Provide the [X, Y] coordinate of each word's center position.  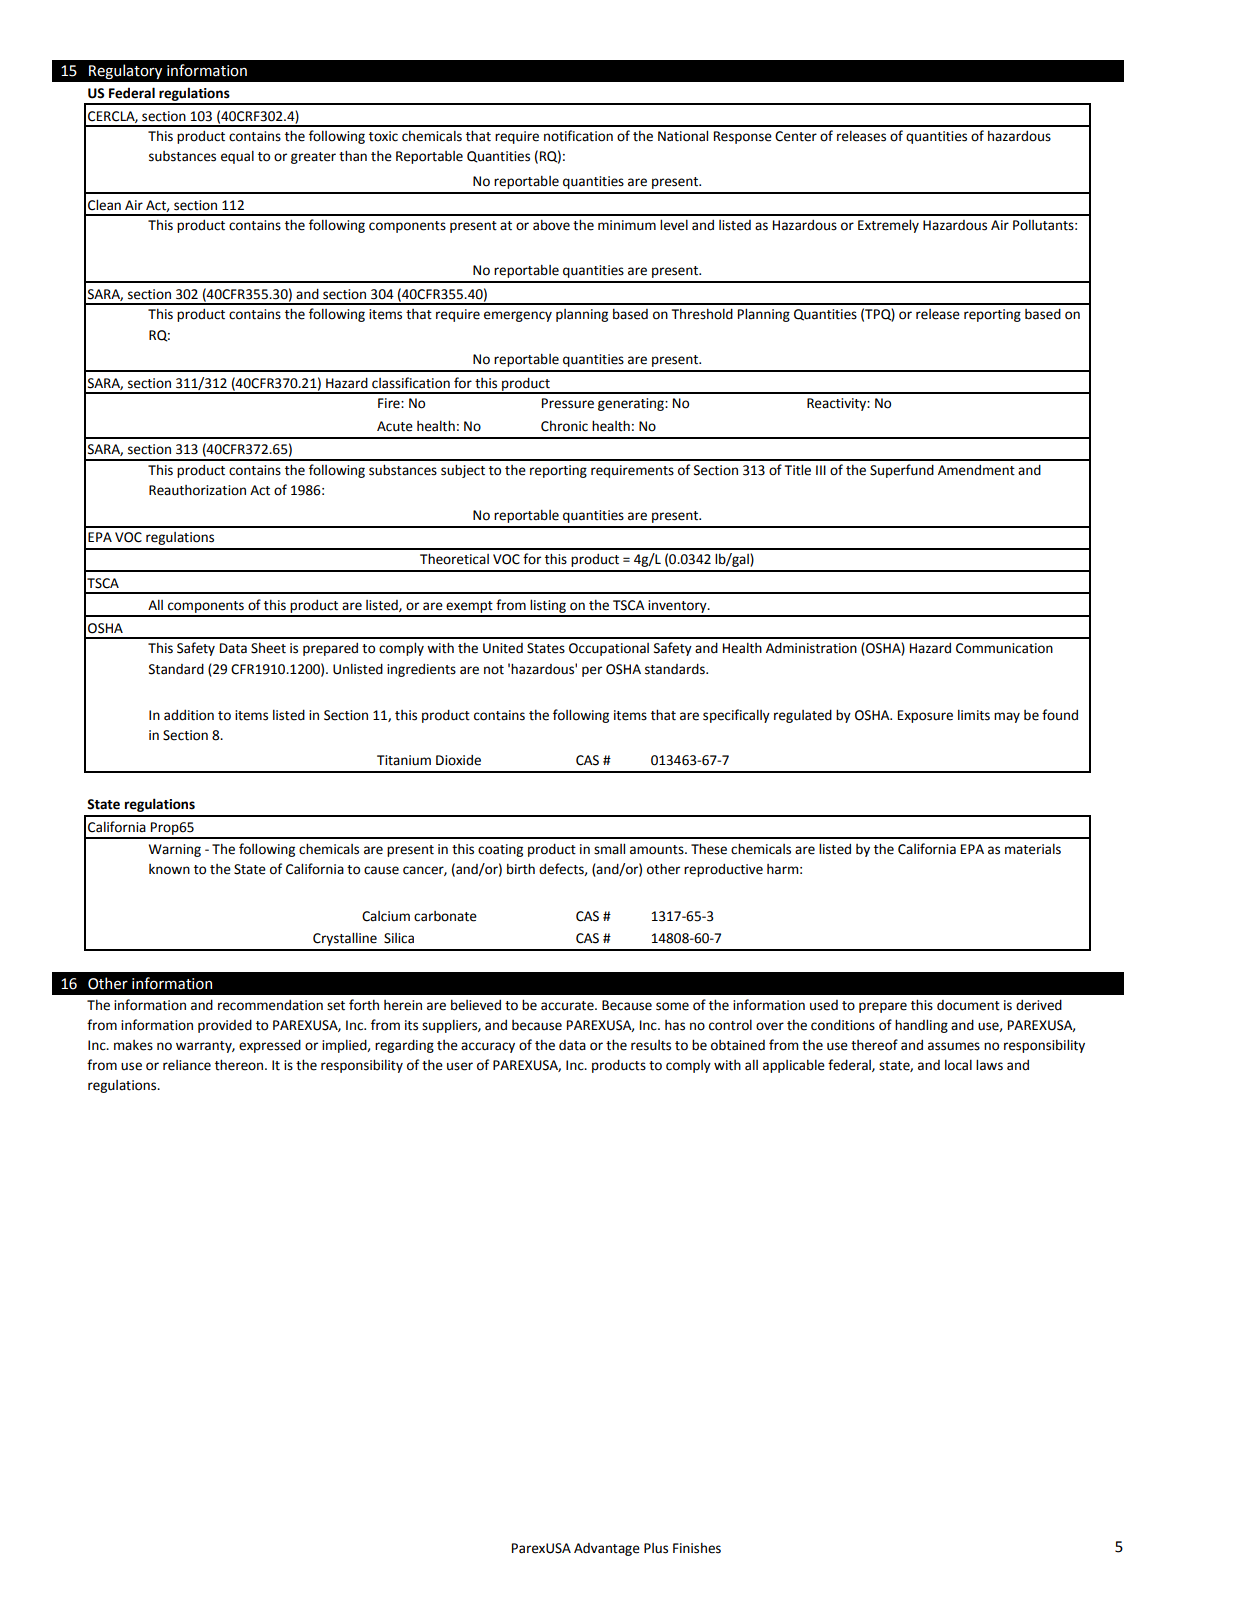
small [609, 849]
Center [796, 136]
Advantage [607, 1549]
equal [237, 157]
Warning [175, 850]
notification [578, 136]
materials [1033, 849]
